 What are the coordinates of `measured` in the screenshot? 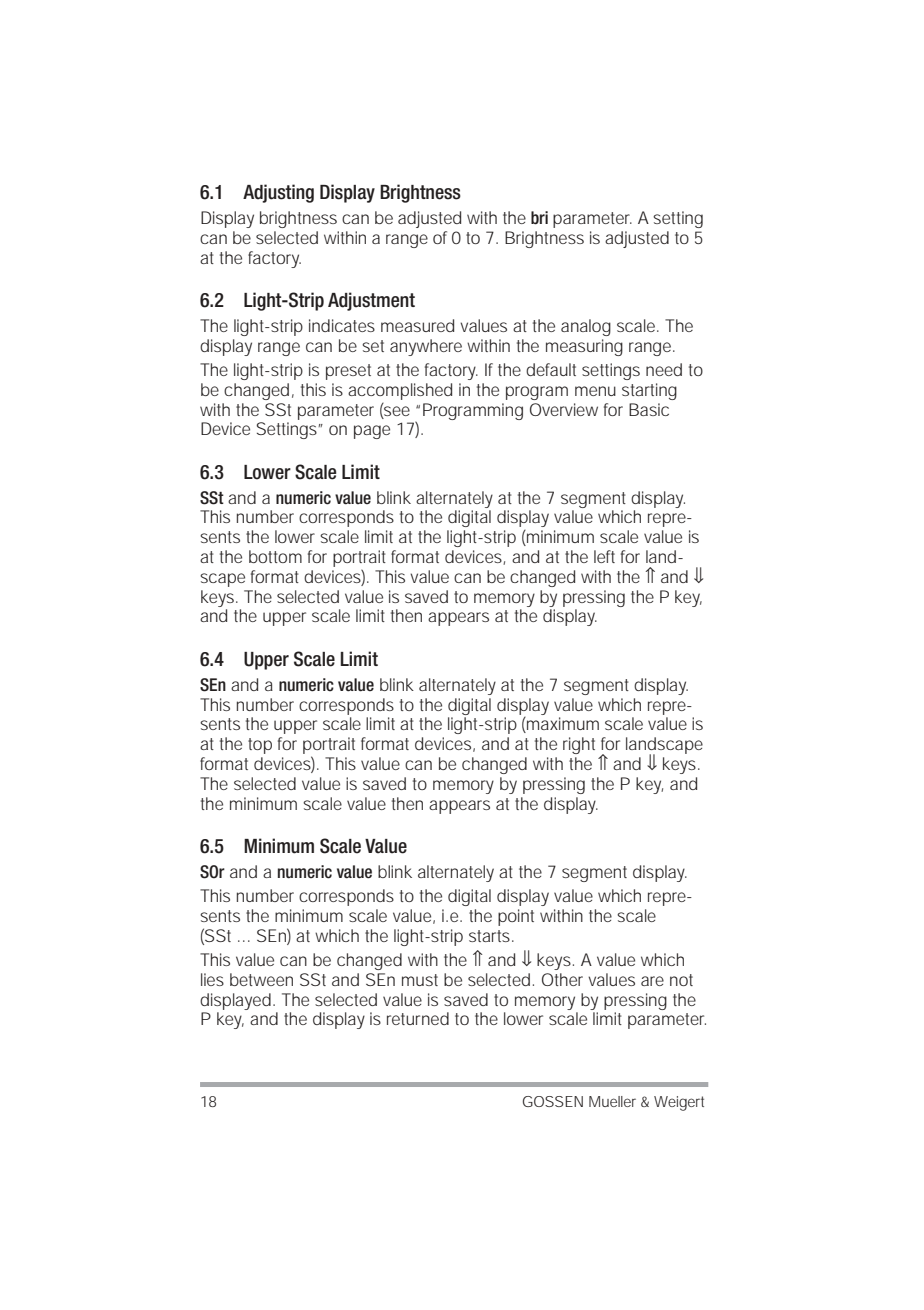 It's located at (417, 325).
